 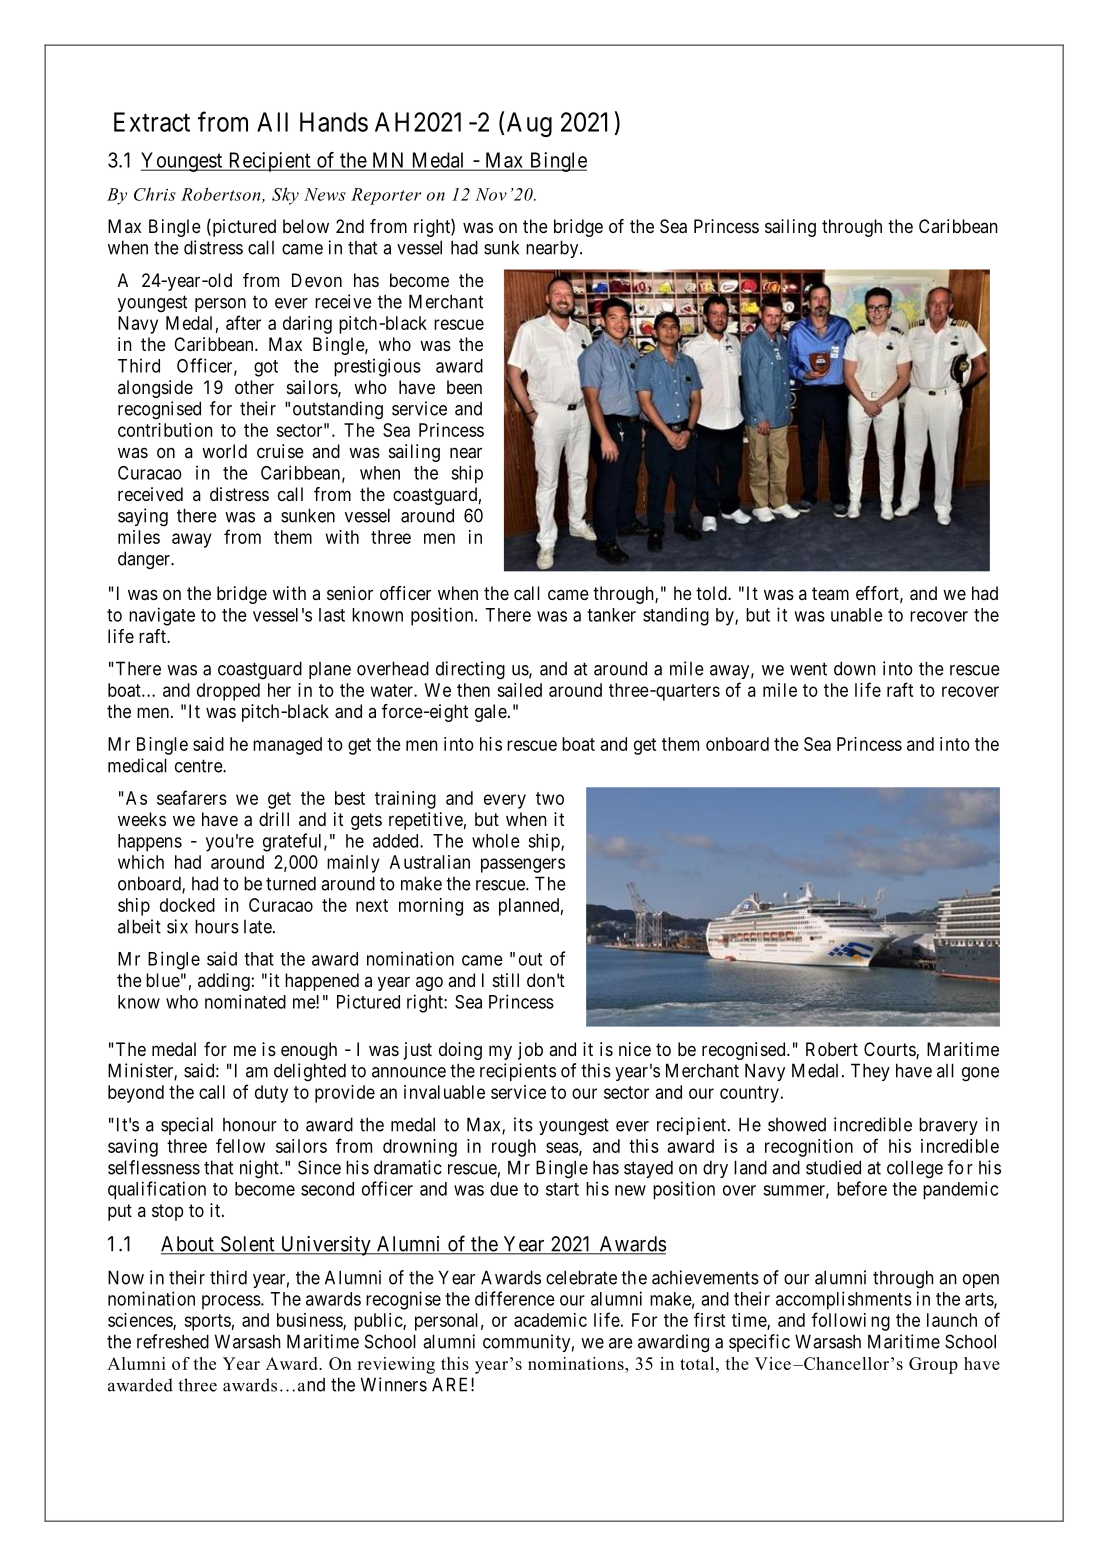 I want to click on sports, so click(x=207, y=1322).
